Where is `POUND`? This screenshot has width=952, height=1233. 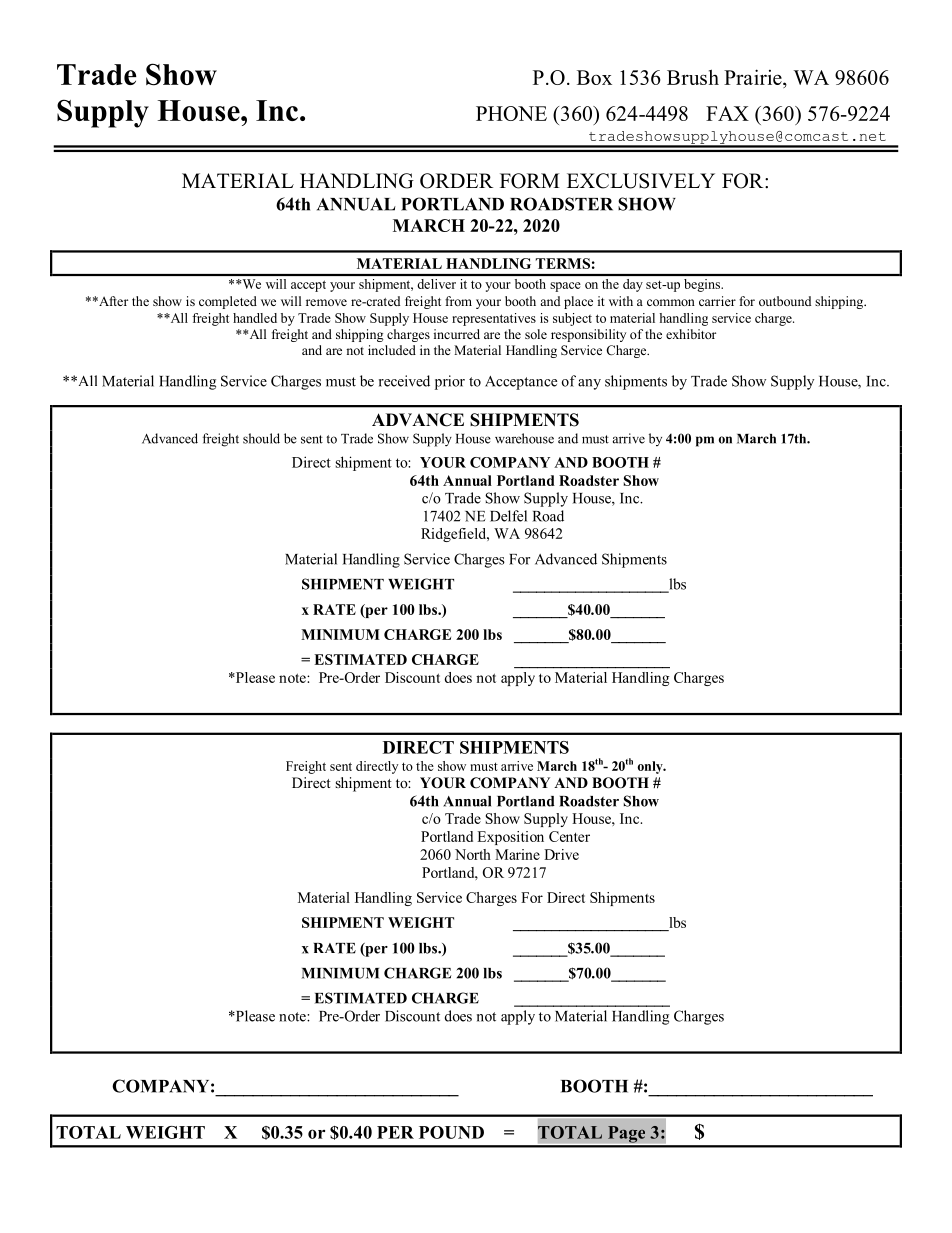 POUND is located at coordinates (451, 1132).
